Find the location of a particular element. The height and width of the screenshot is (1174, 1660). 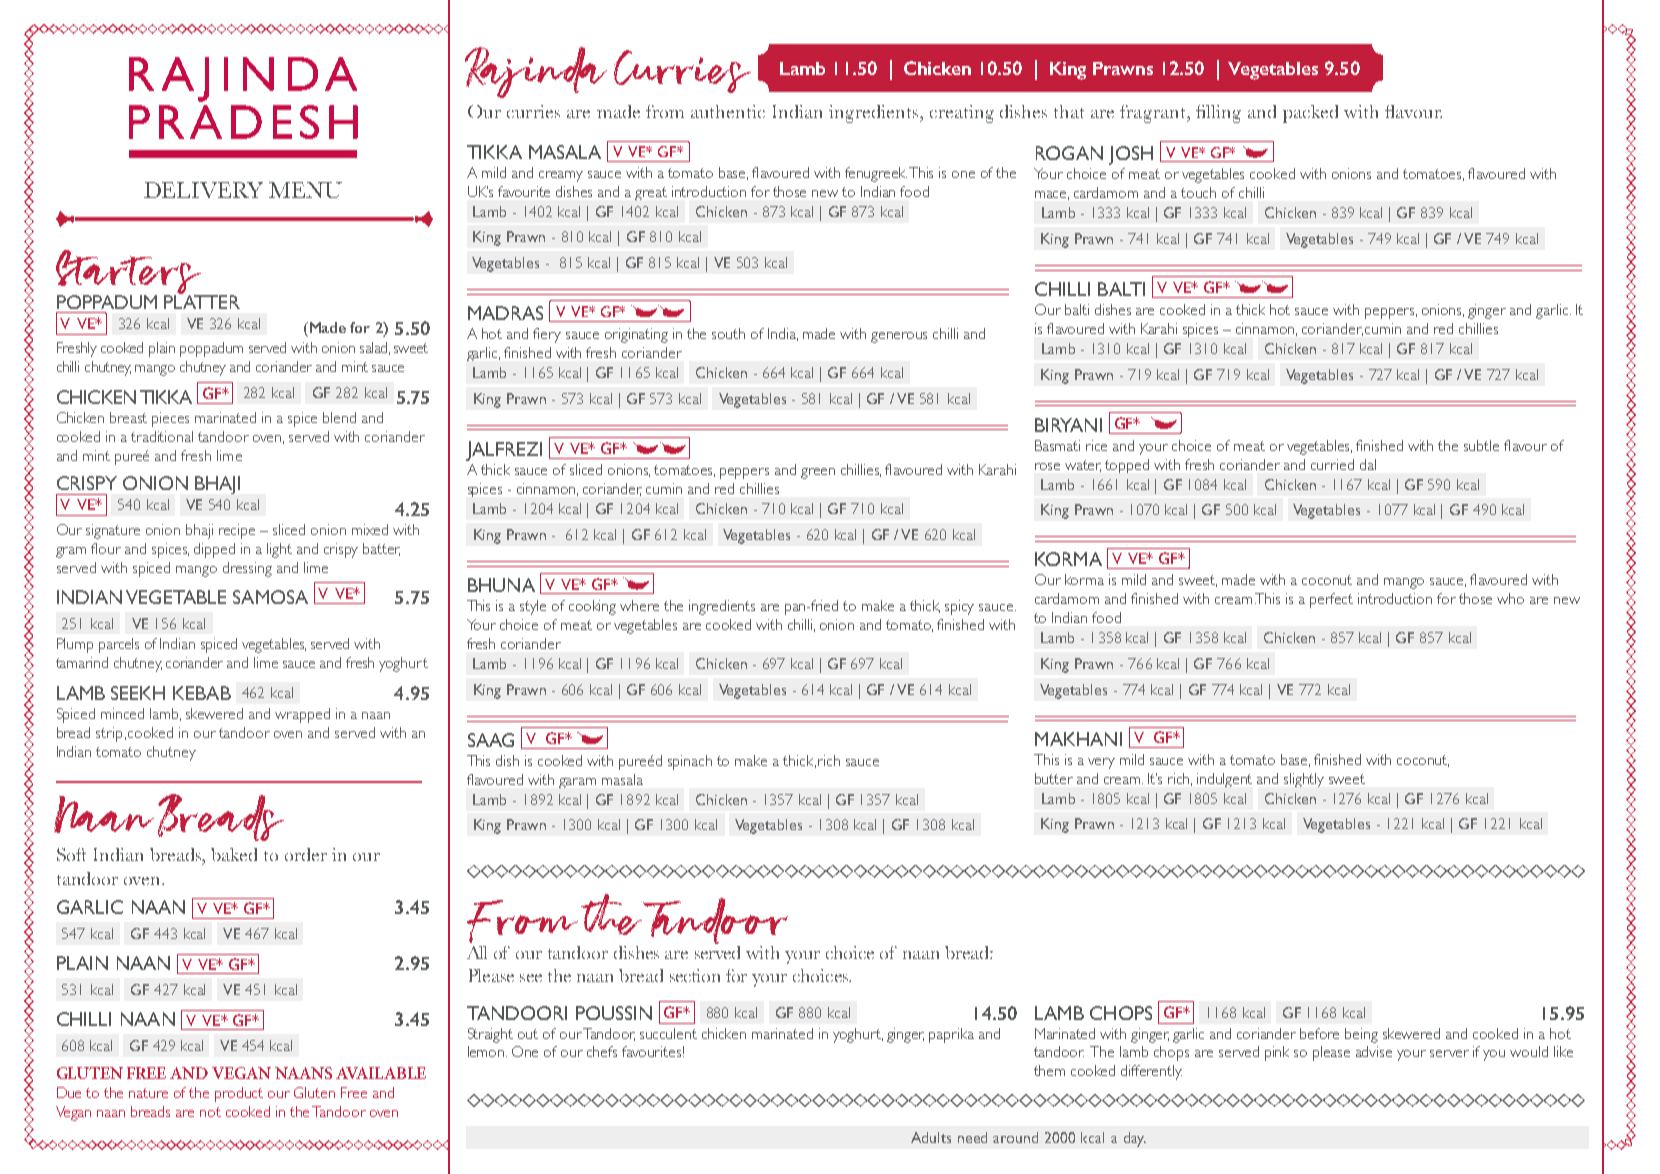

not is located at coordinates (210, 1112).
